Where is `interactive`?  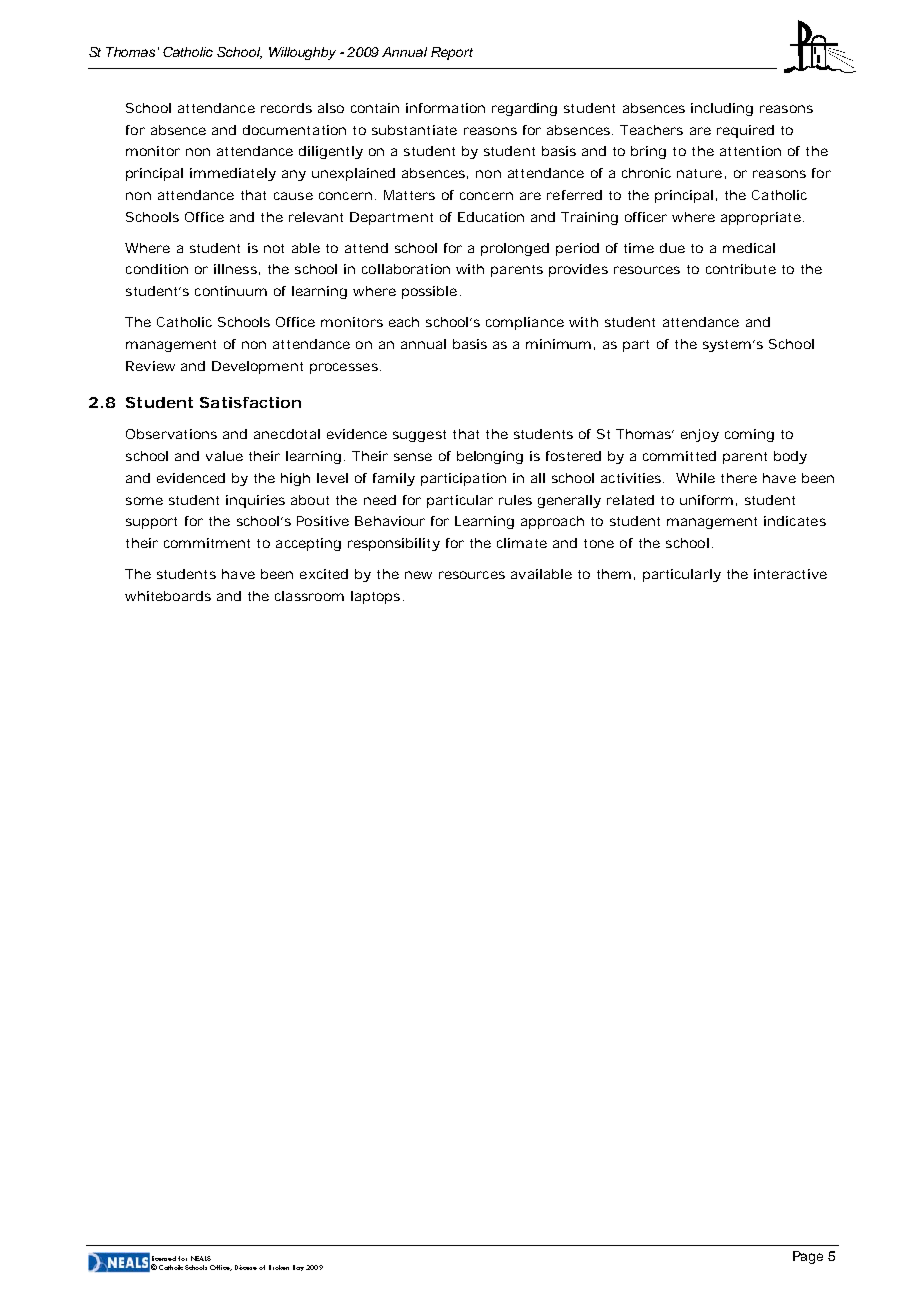
interactive is located at coordinates (790, 574).
